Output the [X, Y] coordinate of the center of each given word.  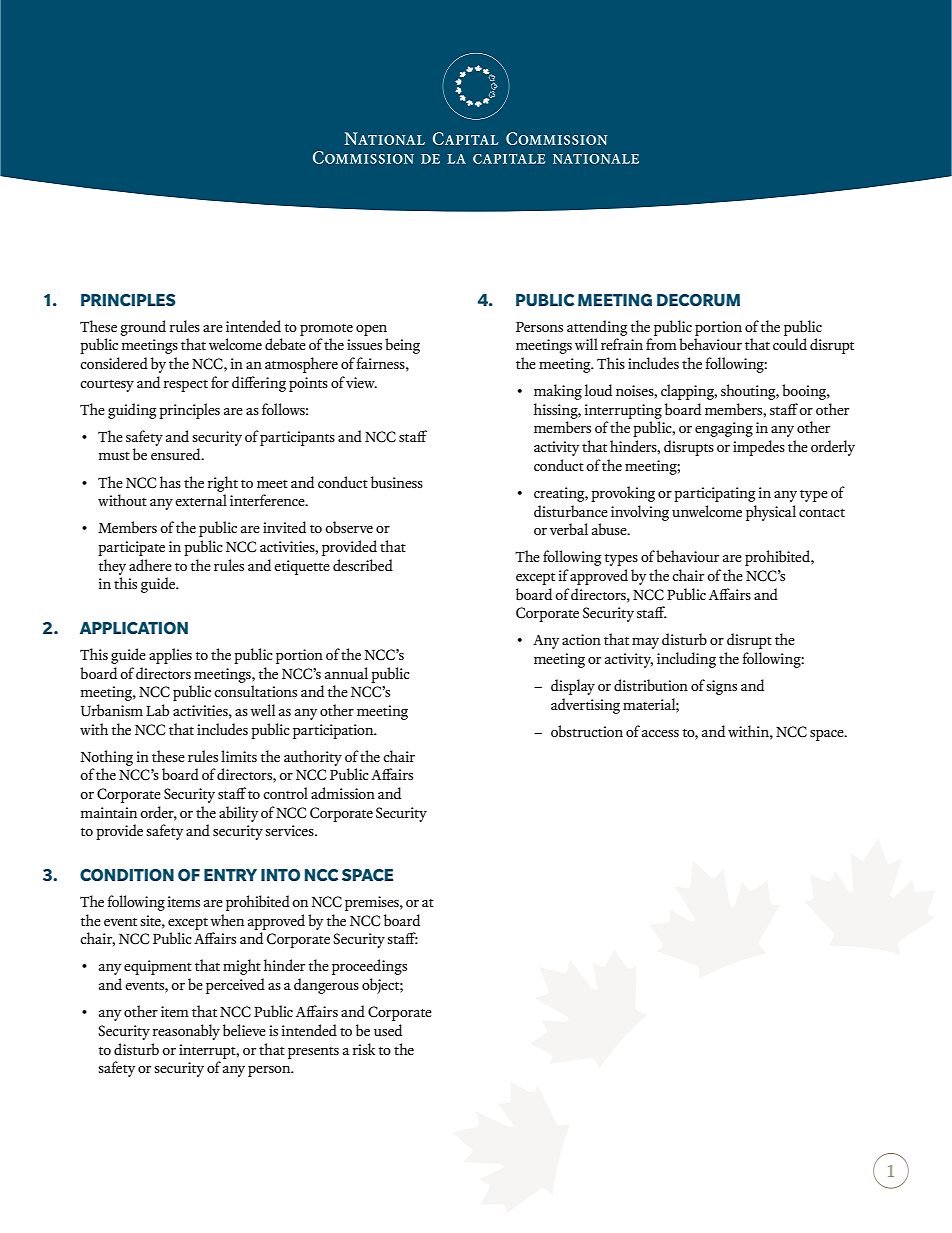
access [660, 733]
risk [364, 1049]
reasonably [186, 1032]
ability [238, 814]
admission [343, 793]
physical [771, 513]
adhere [150, 565]
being [402, 346]
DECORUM [698, 300]
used [388, 1030]
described [363, 565]
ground [143, 328]
